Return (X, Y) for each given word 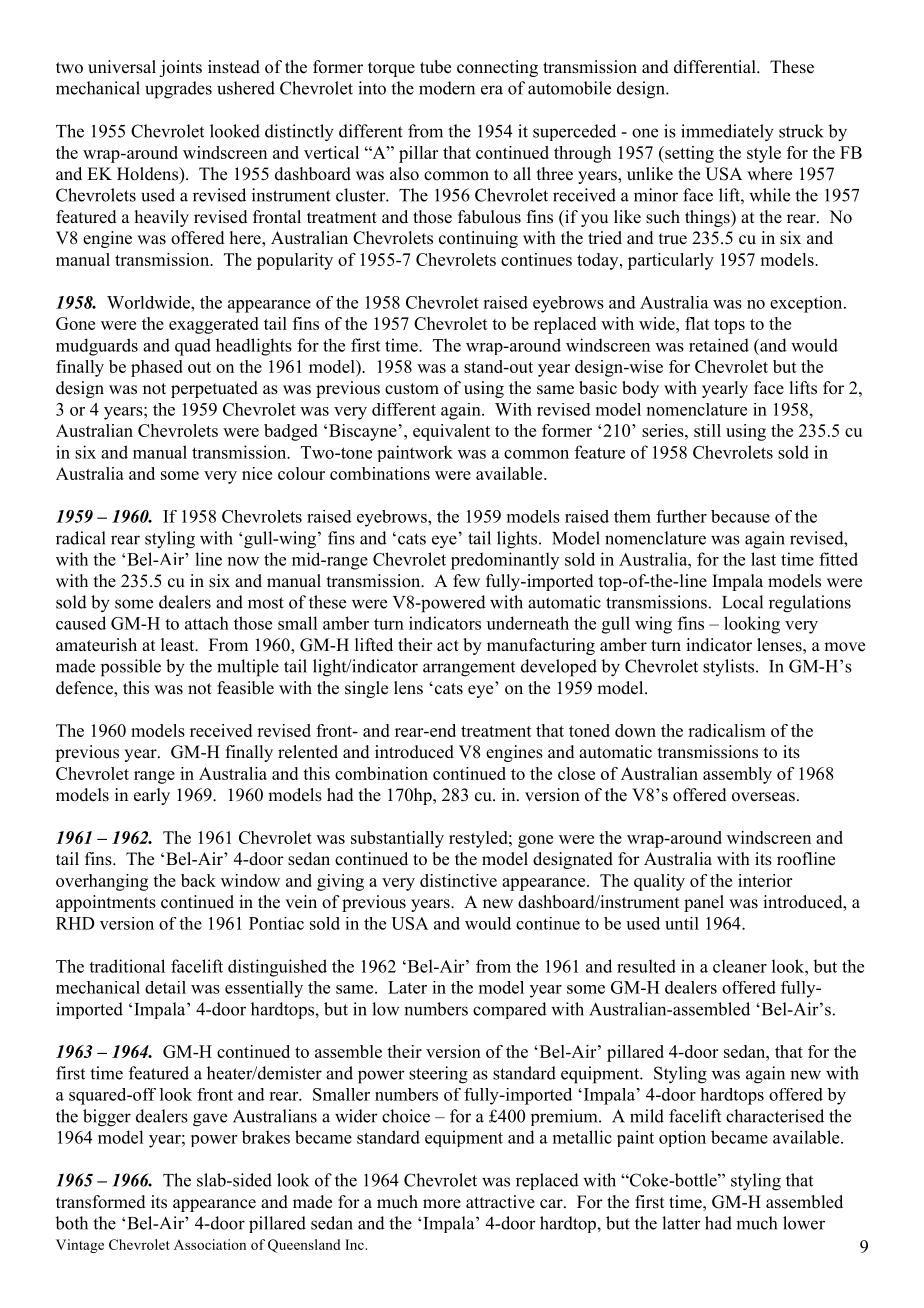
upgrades (178, 90)
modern (447, 88)
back (198, 880)
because (740, 516)
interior (765, 880)
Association (210, 1244)
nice (257, 473)
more (442, 1204)
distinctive (458, 880)
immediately (727, 133)
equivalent (451, 432)
